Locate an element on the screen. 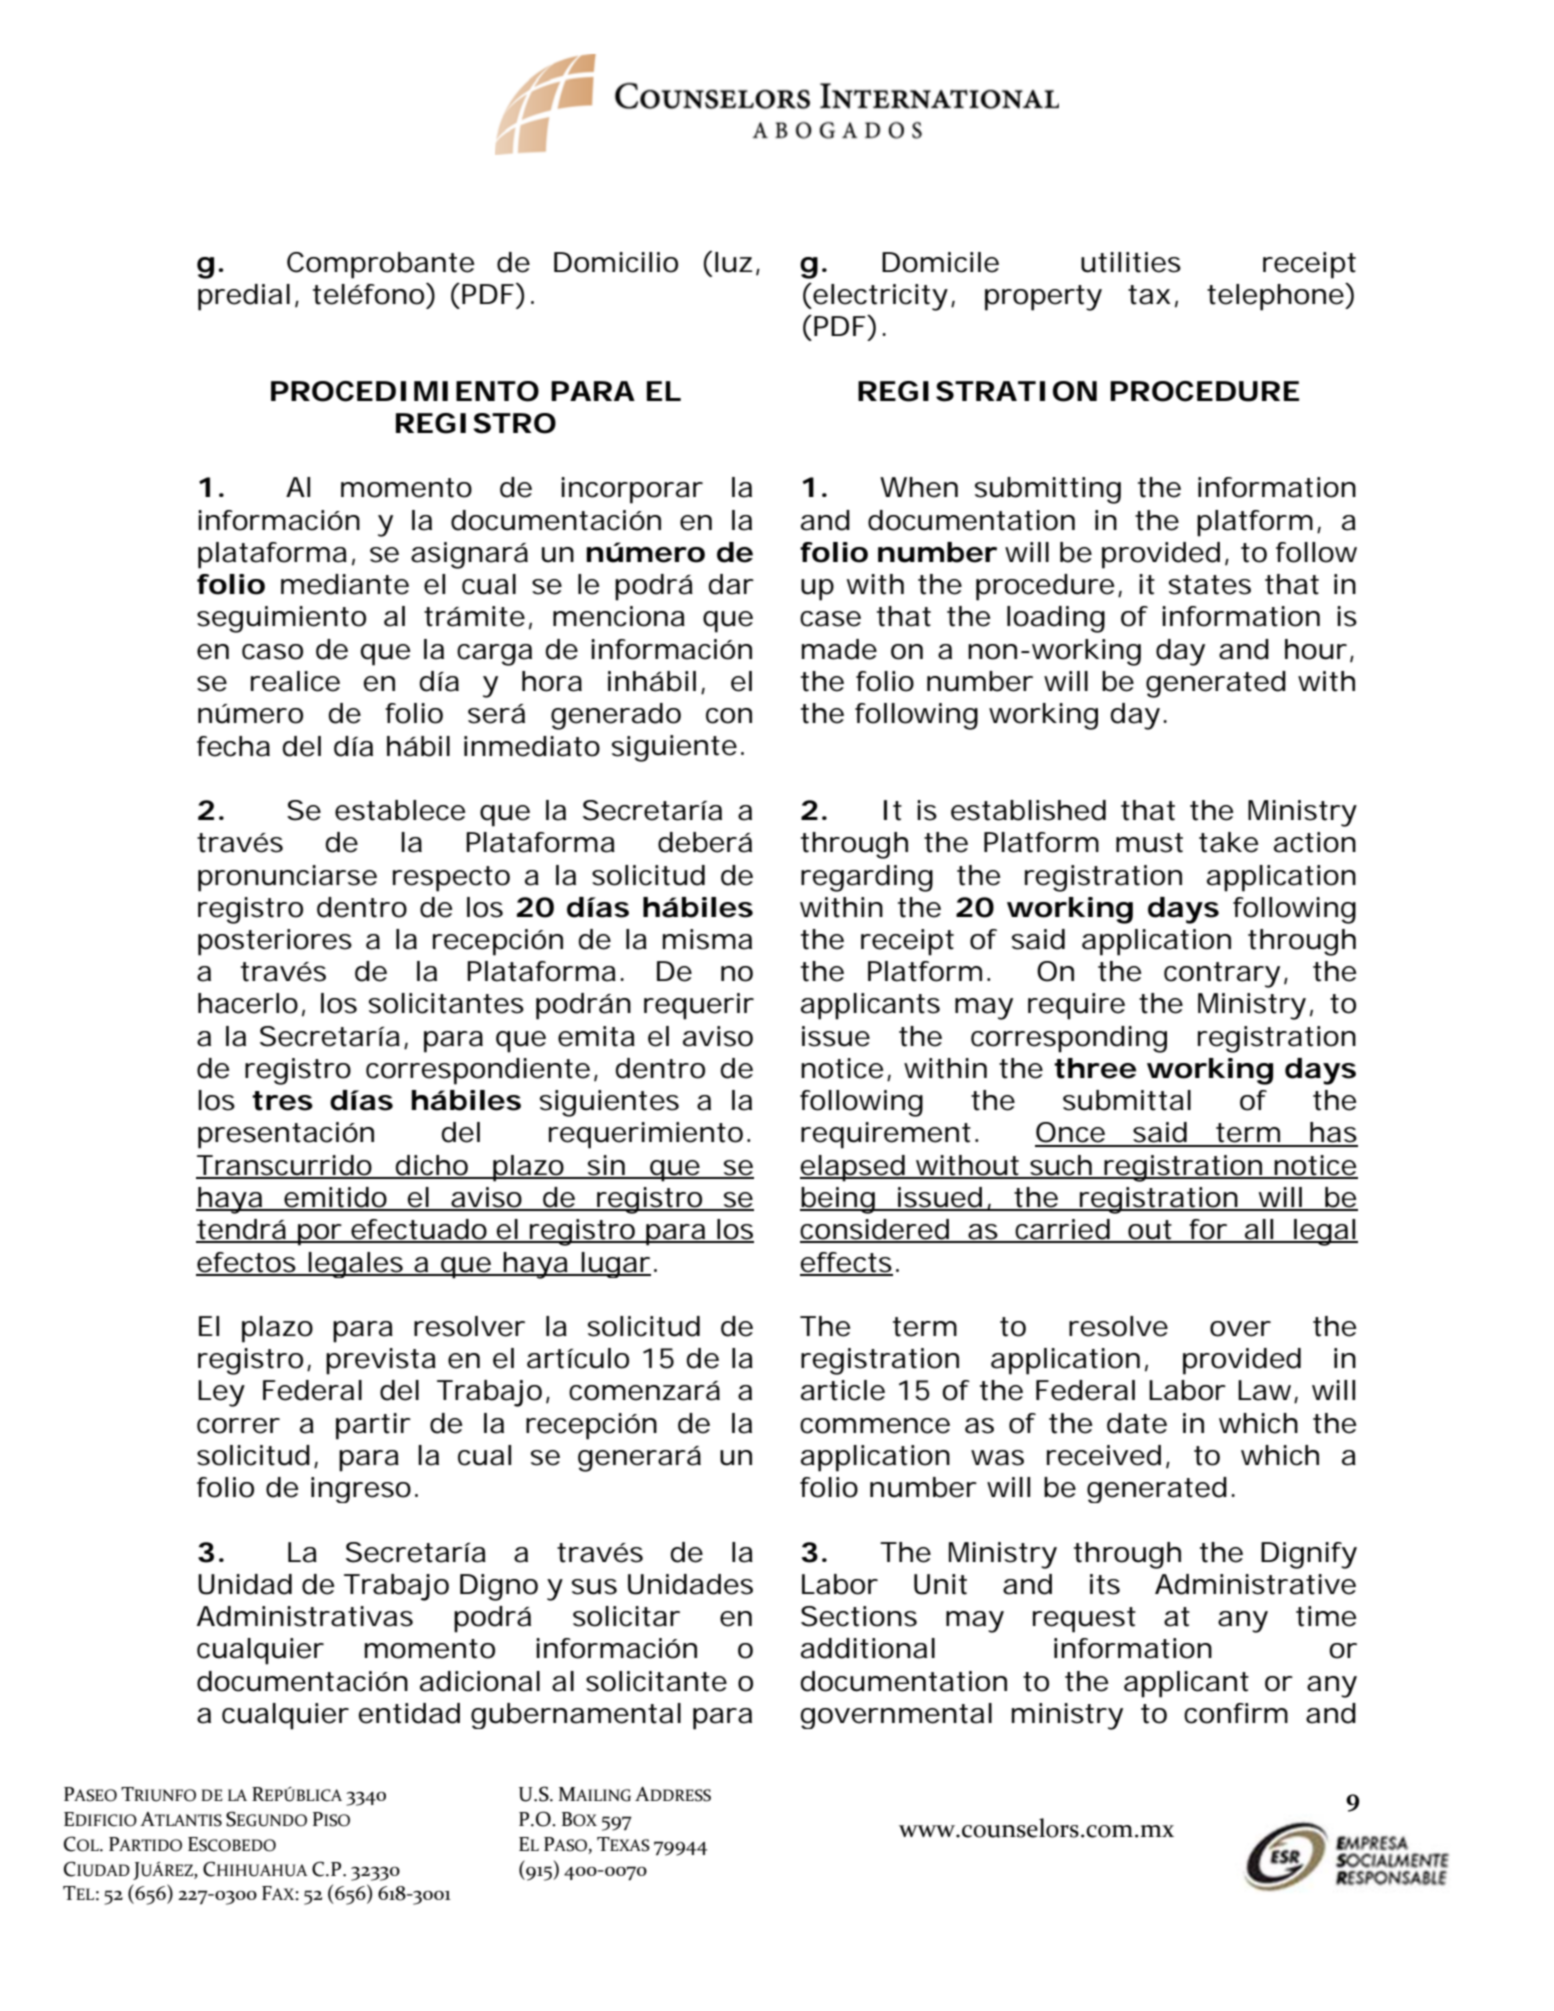  Law is located at coordinates (1268, 1391).
